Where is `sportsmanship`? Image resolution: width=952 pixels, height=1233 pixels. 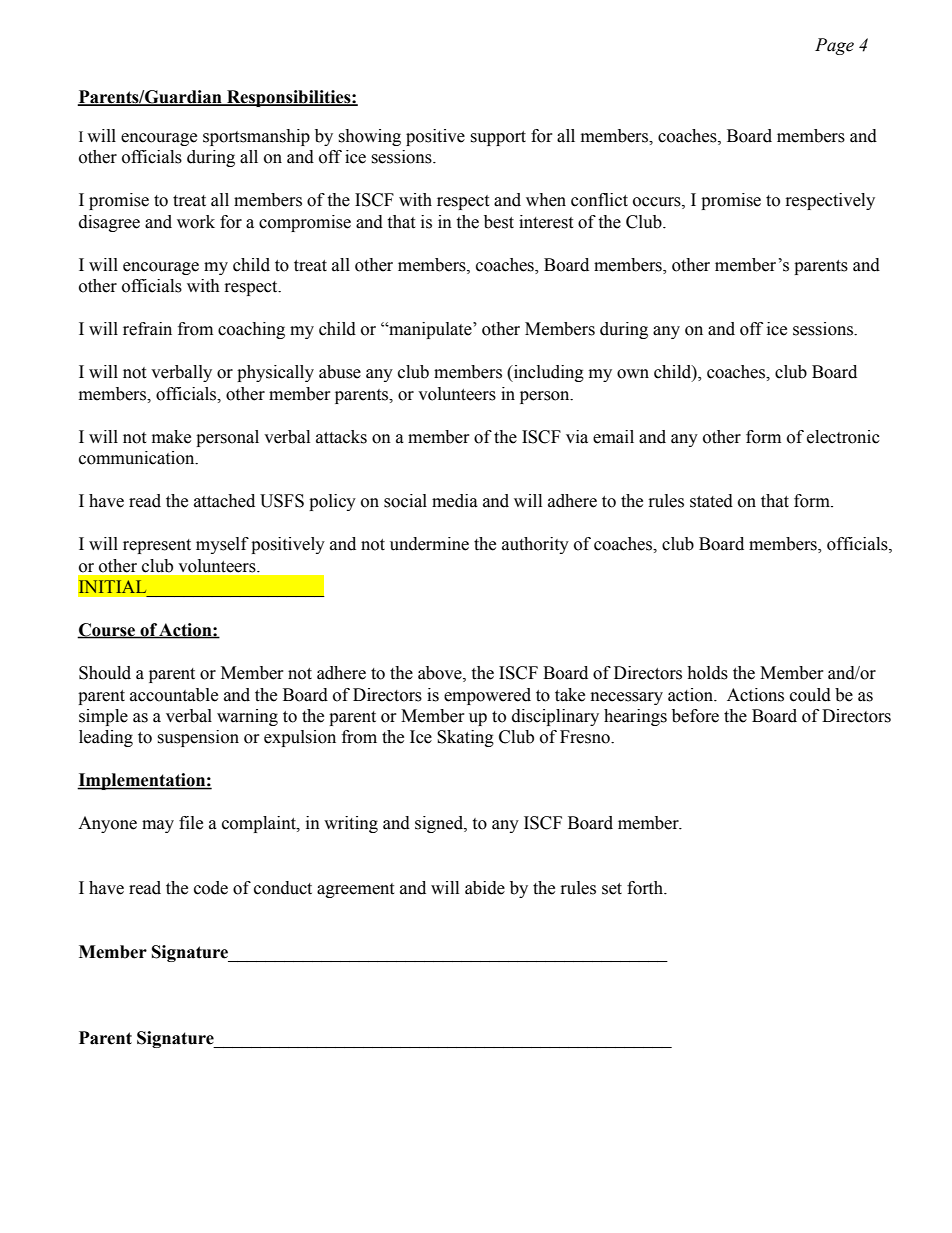
sportsmanship is located at coordinates (256, 137).
